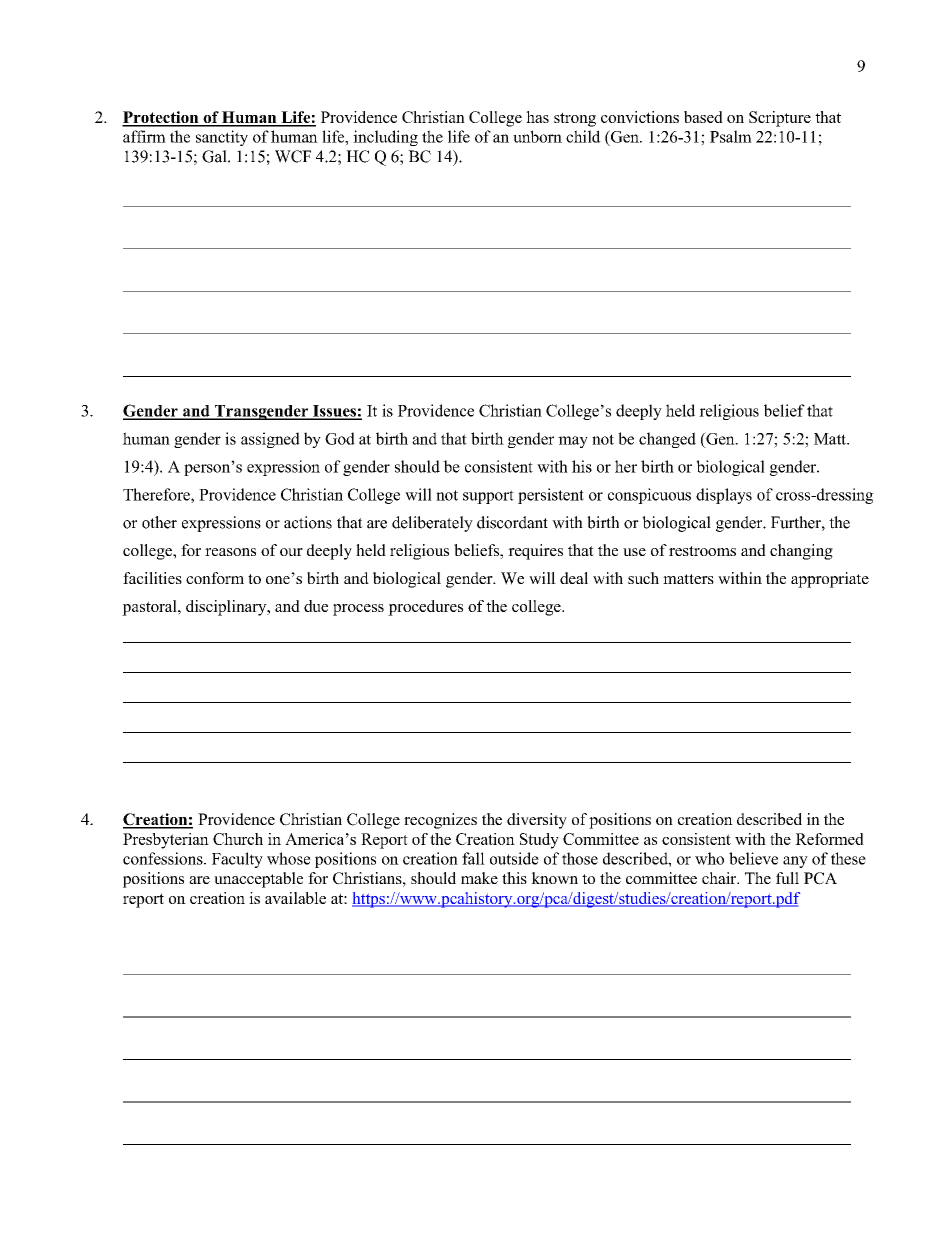 The height and width of the document is (1233, 952). Describe the element at coordinates (159, 522) in the document. I see `other` at that location.
